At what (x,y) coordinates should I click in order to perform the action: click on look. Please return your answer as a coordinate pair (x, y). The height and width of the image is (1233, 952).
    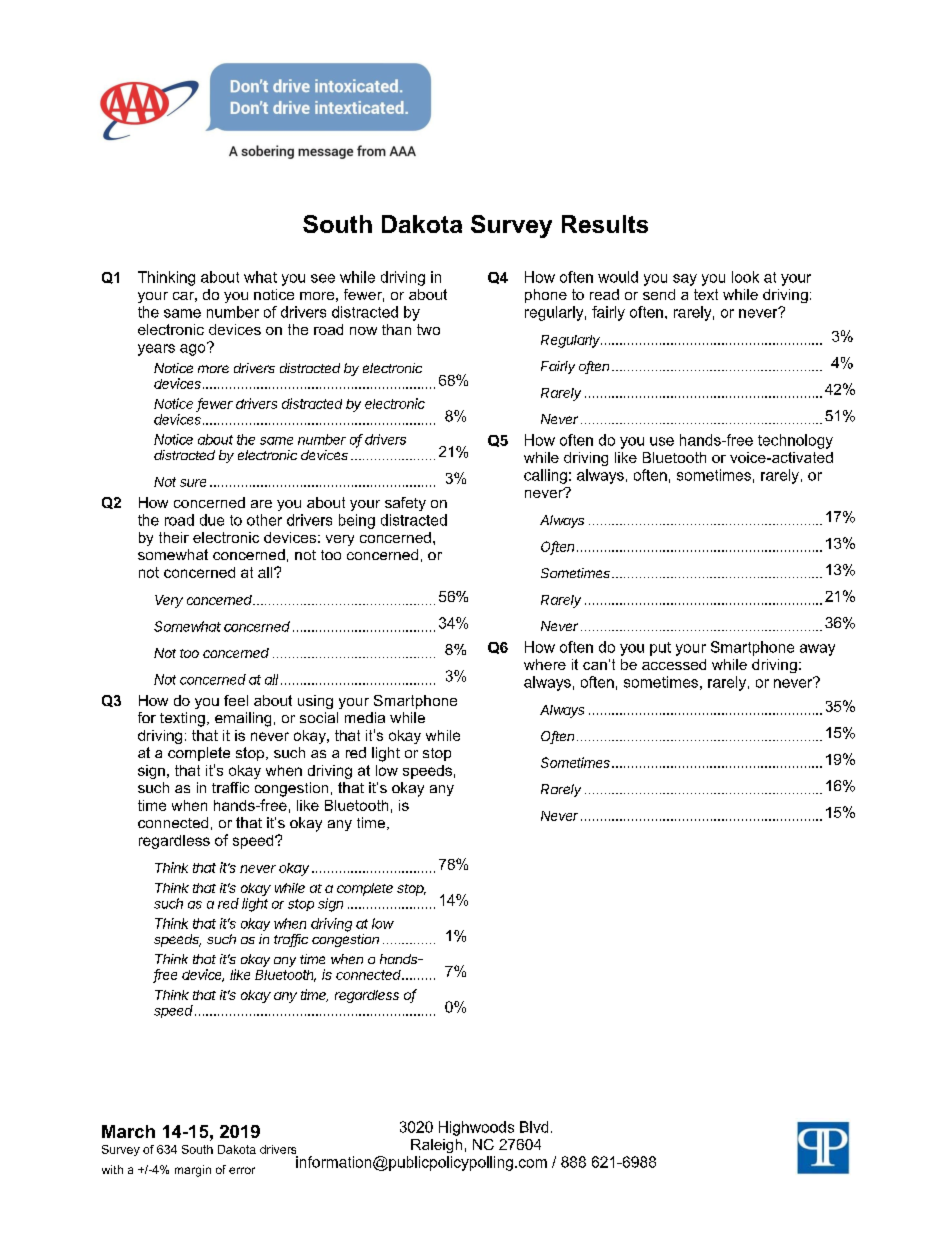
    Looking at the image, I should click on (745, 277).
